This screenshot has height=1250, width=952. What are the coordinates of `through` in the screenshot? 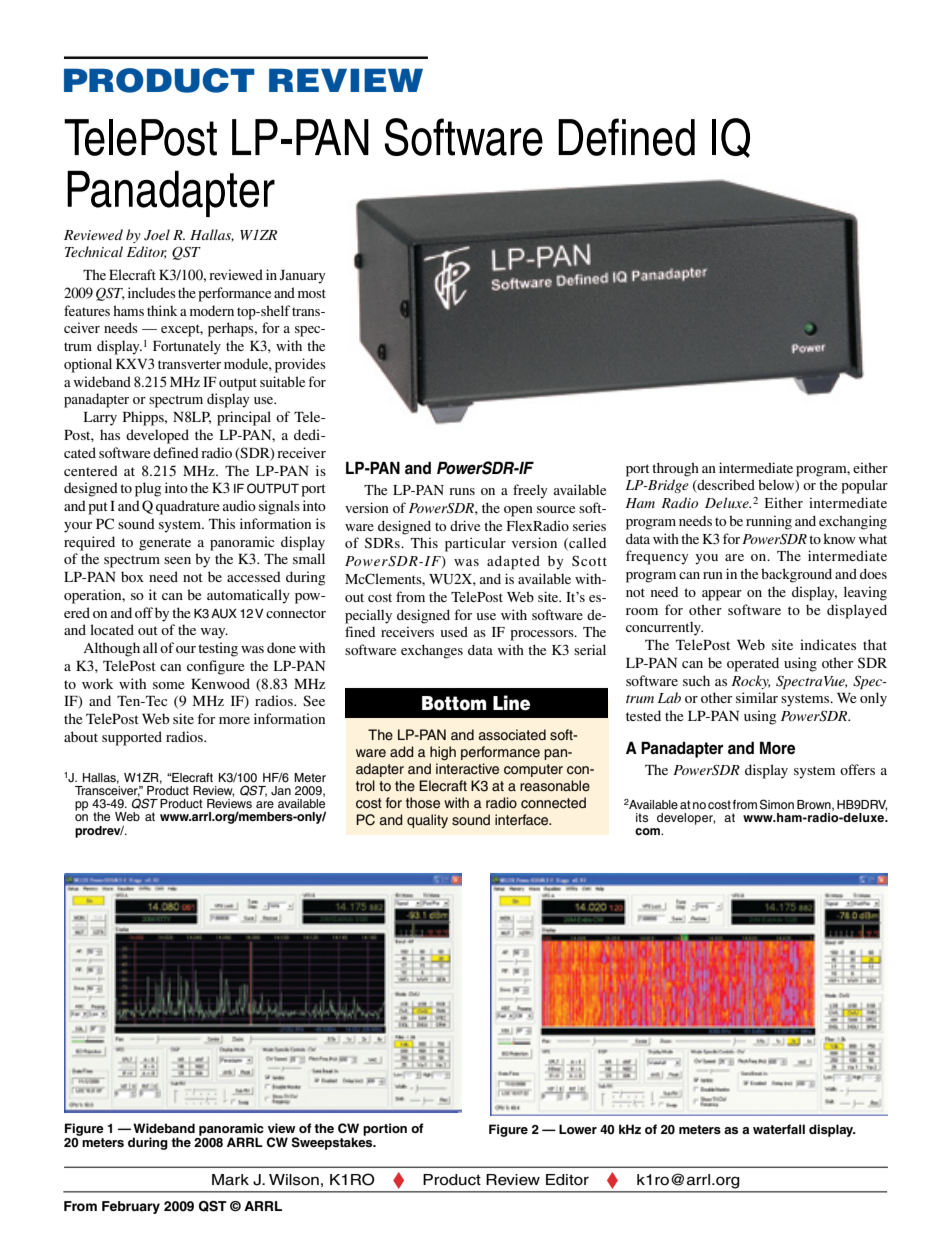 It's located at (675, 469).
